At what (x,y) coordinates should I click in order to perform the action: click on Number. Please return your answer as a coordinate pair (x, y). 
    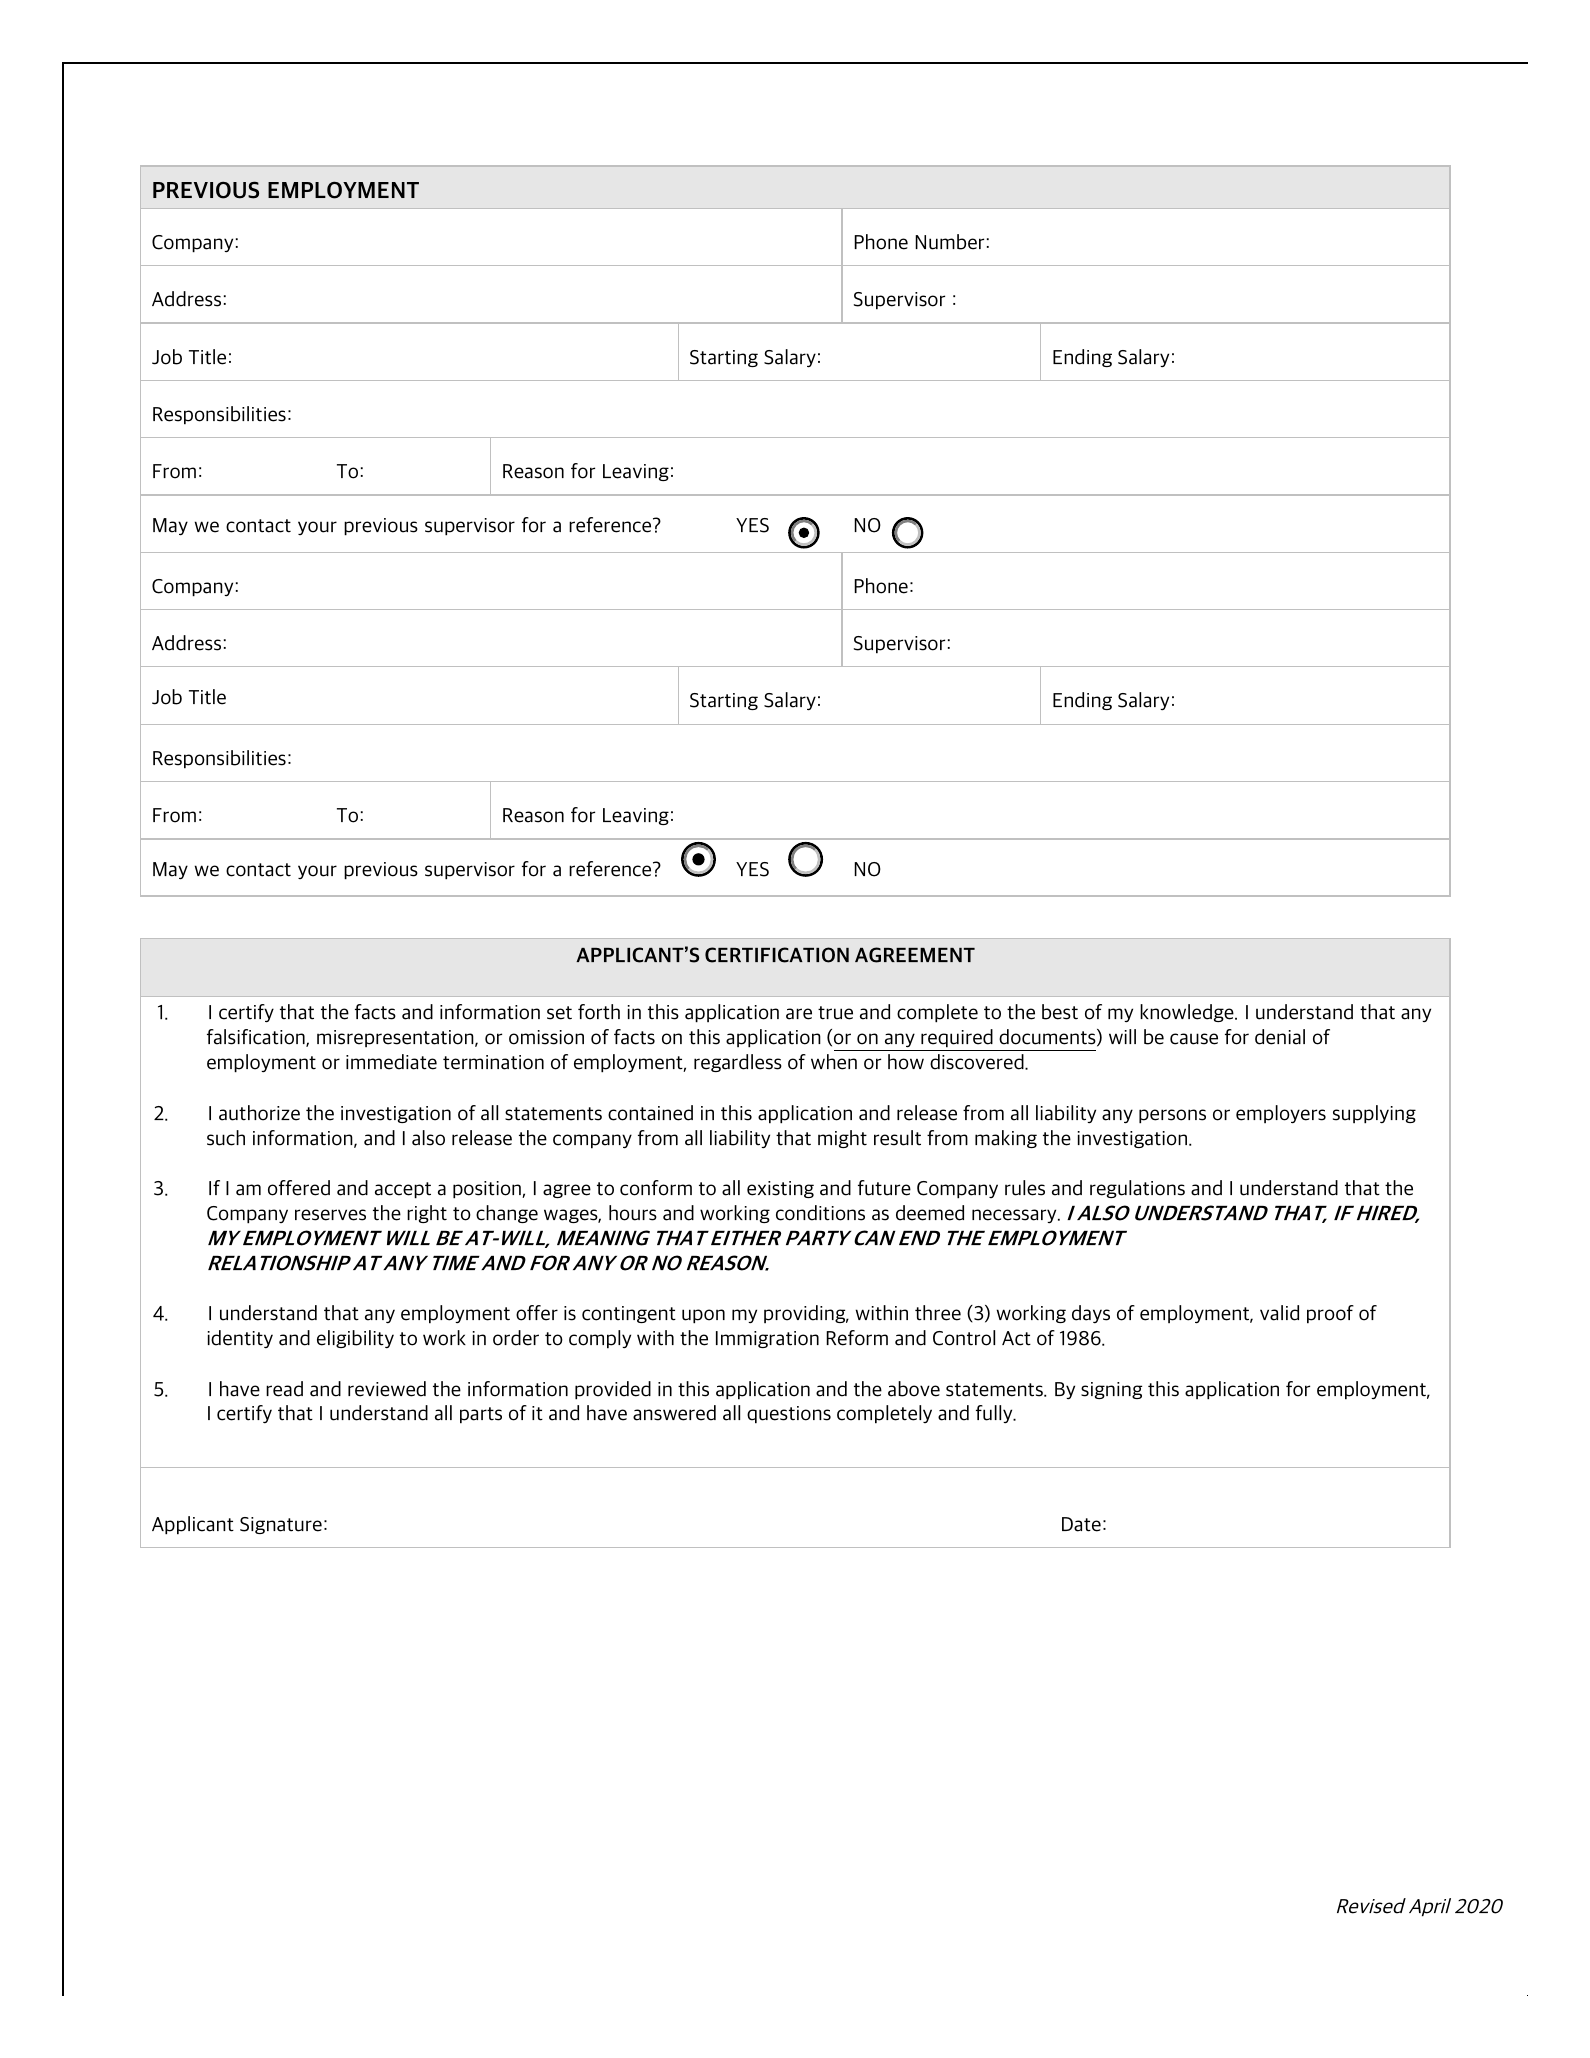
    Looking at the image, I should click on (949, 242).
